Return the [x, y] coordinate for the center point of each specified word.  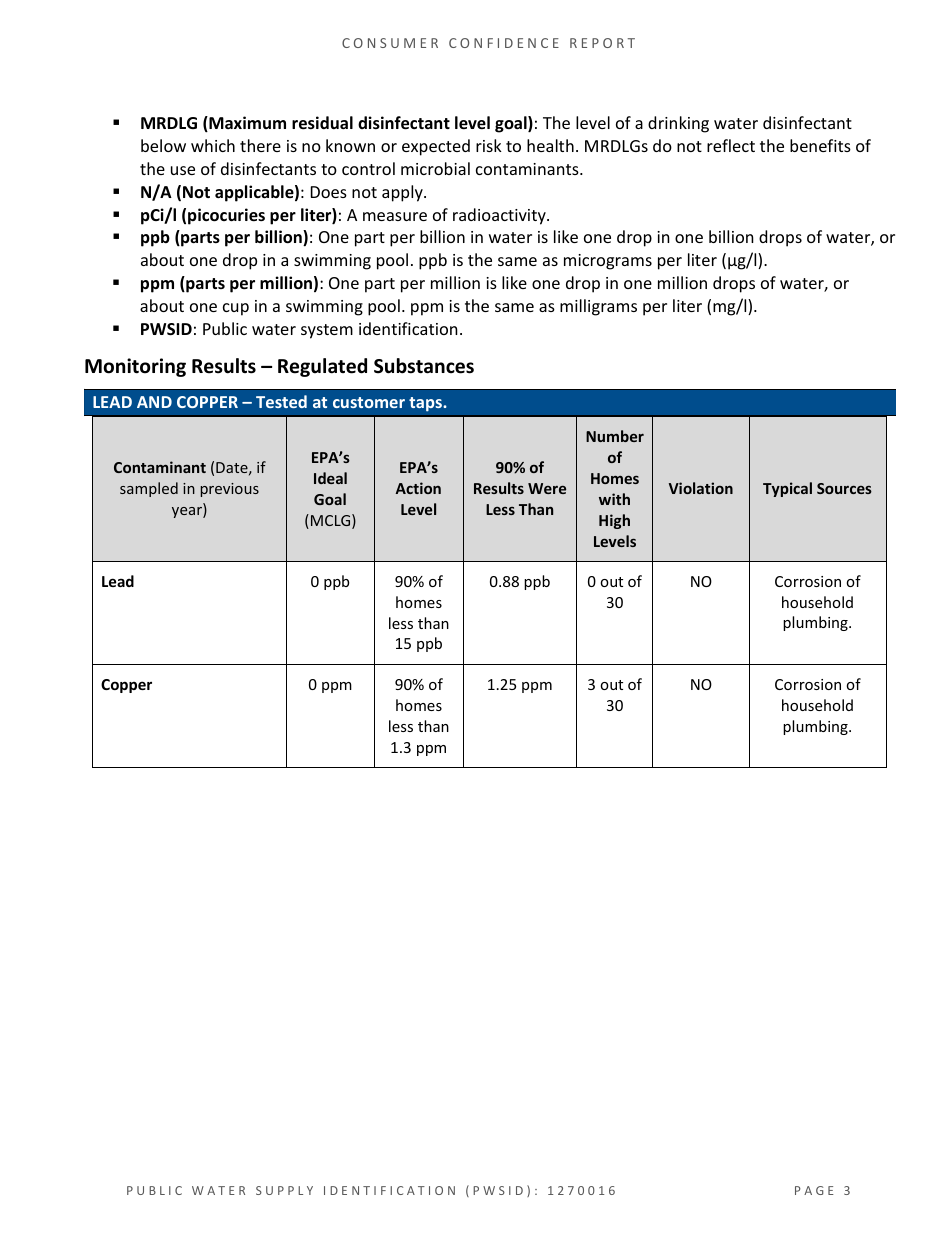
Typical [787, 489]
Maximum [246, 124]
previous [230, 490]
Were [547, 488]
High [614, 521]
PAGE [814, 1190]
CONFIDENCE [504, 43]
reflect [731, 145]
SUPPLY [284, 1190]
